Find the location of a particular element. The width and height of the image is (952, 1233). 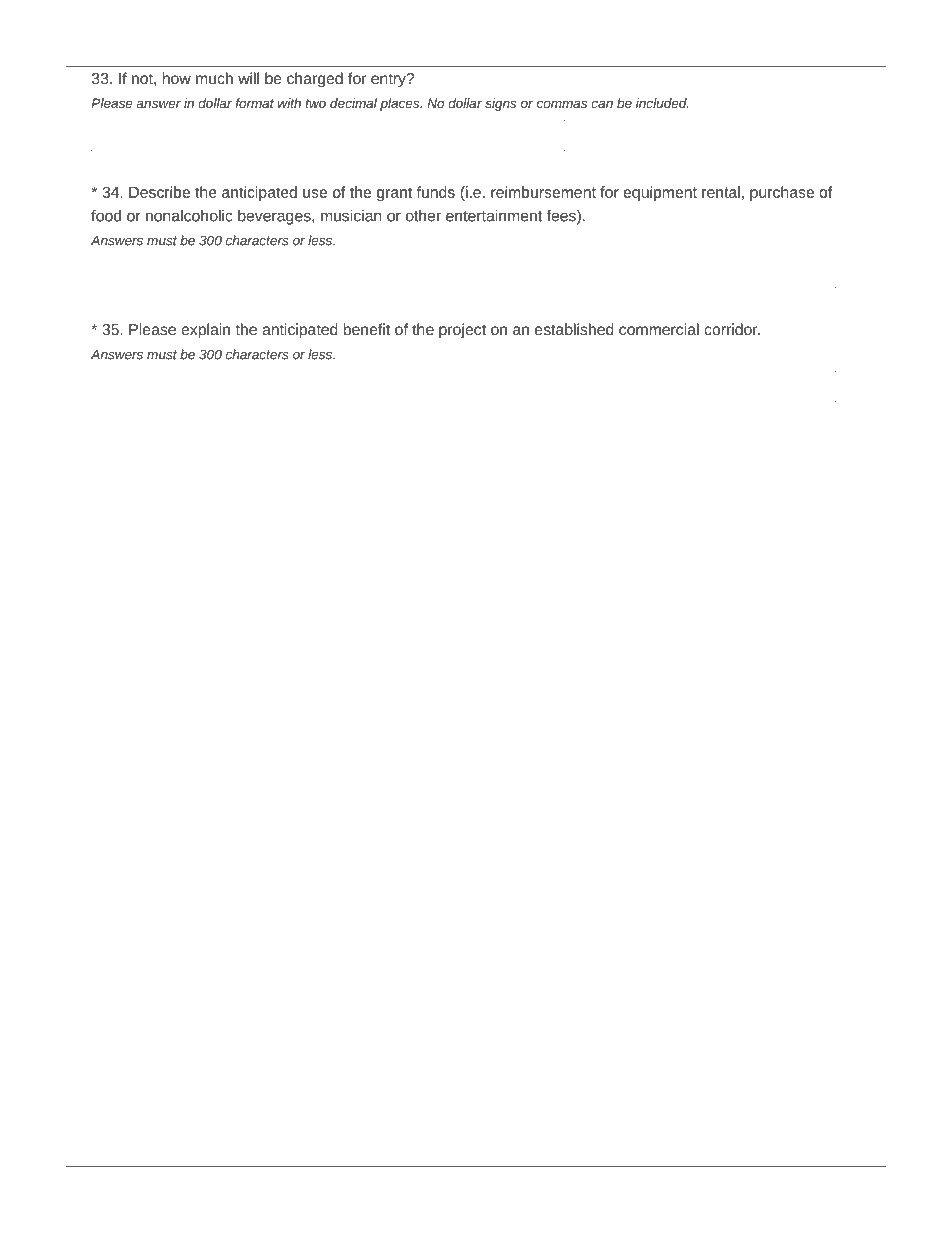

Describe is located at coordinates (159, 192).
